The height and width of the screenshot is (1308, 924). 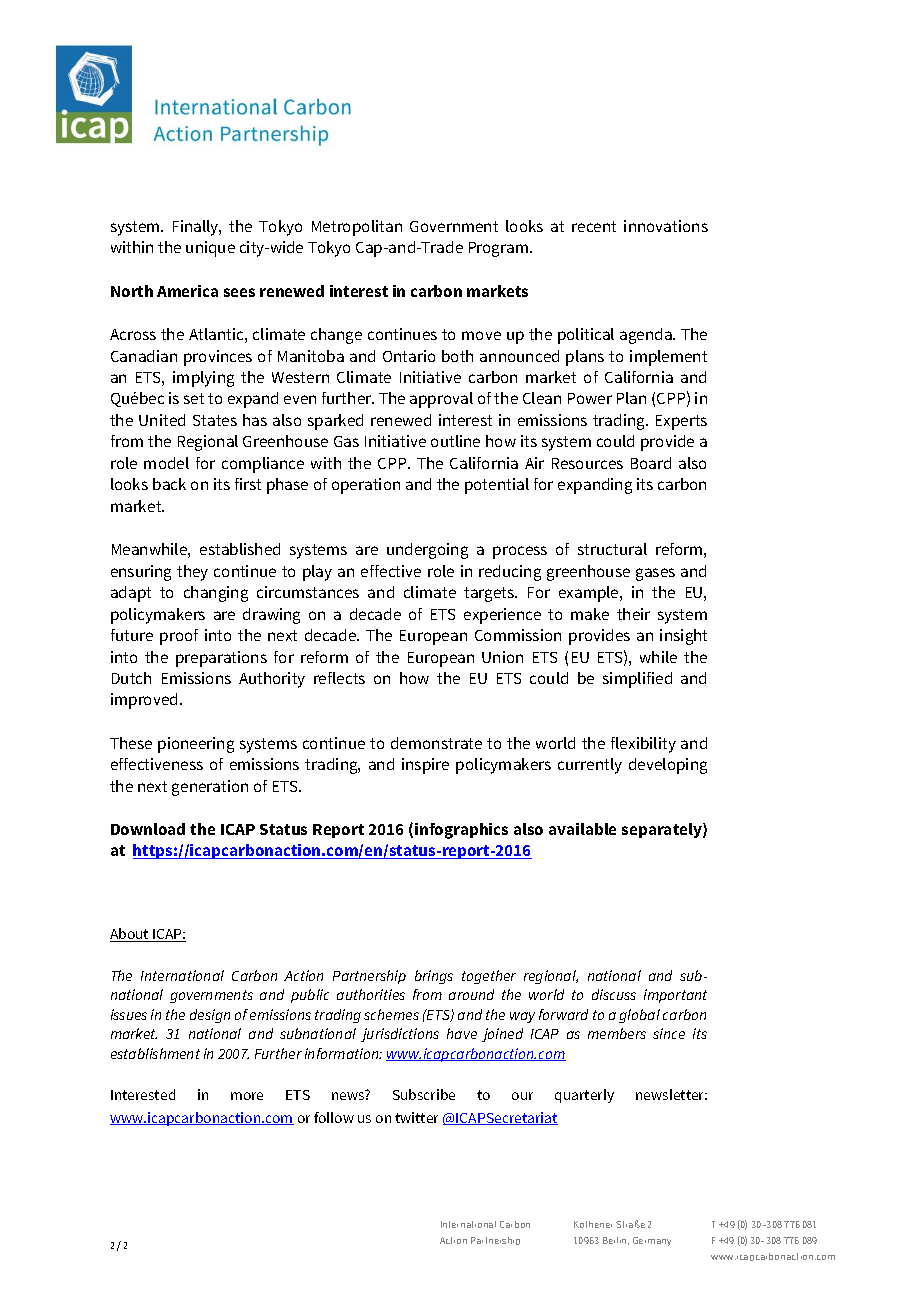 I want to click on twitter, so click(x=416, y=1117).
